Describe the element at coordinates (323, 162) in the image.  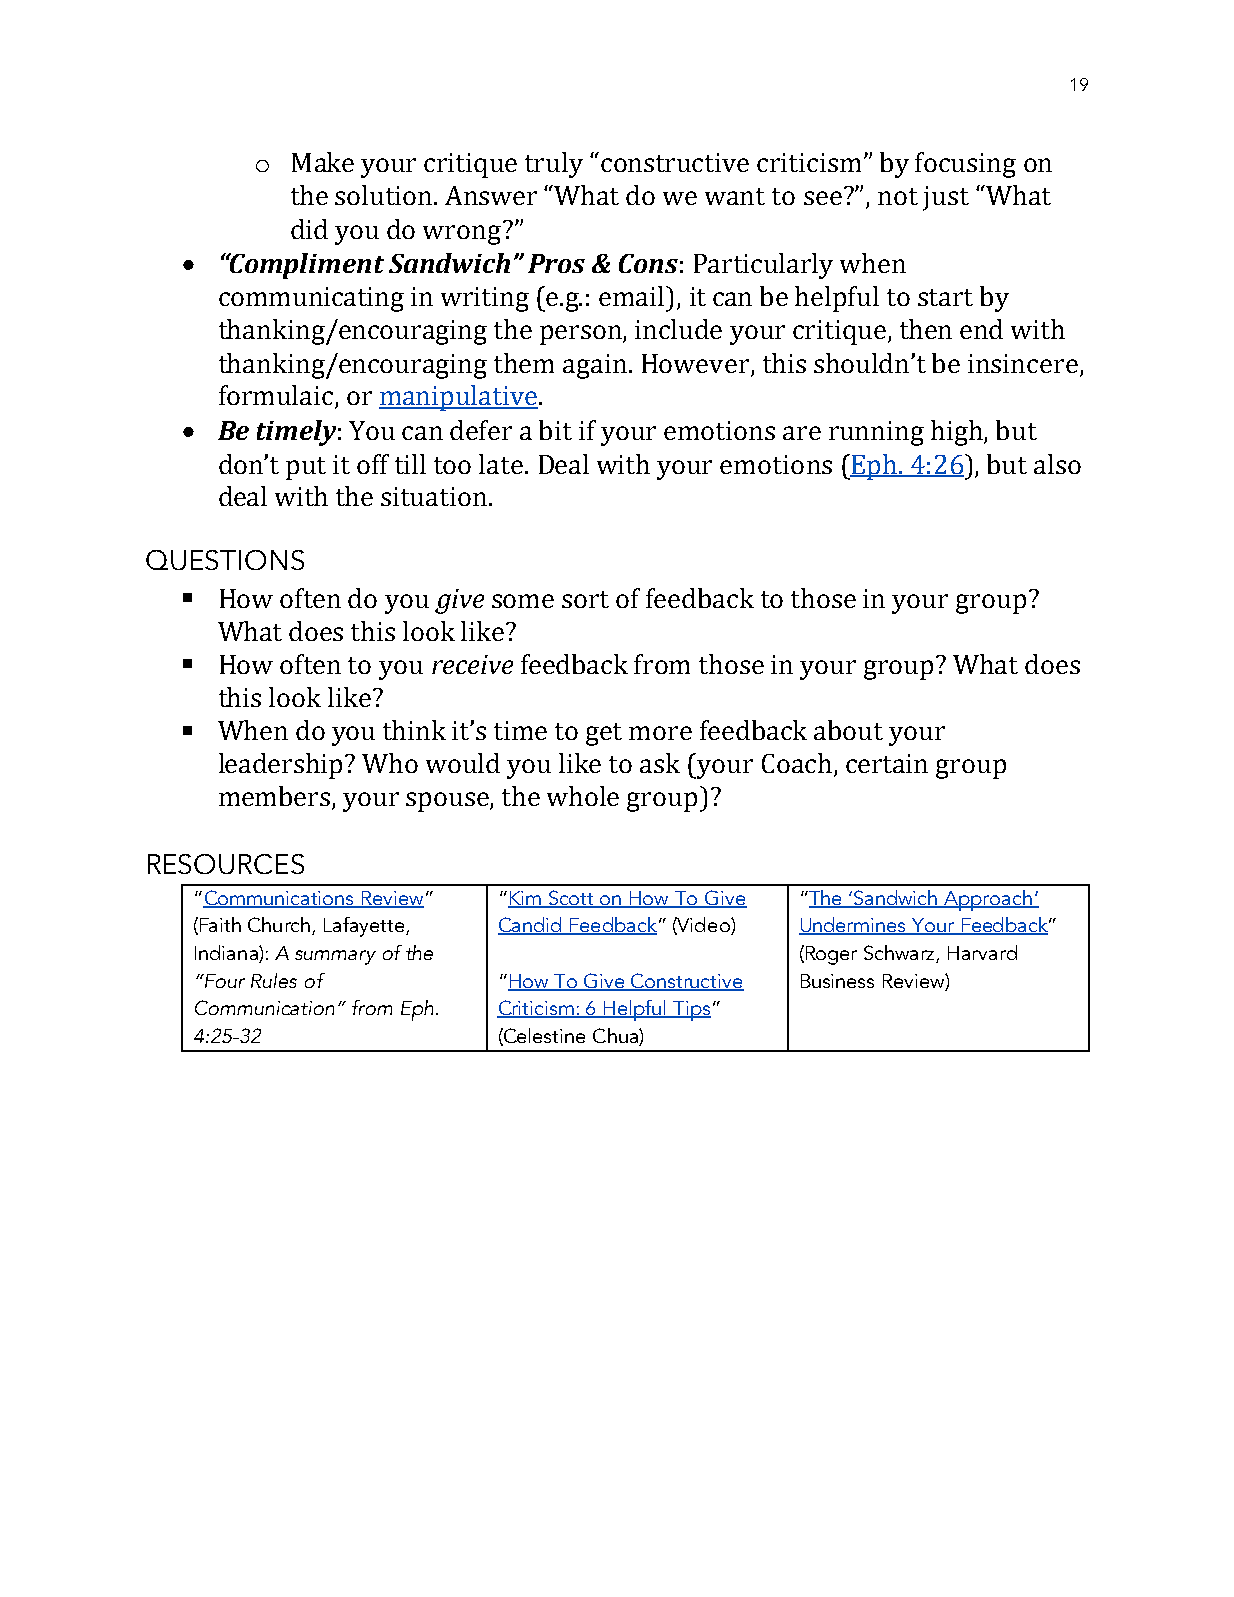
I see `Make` at that location.
